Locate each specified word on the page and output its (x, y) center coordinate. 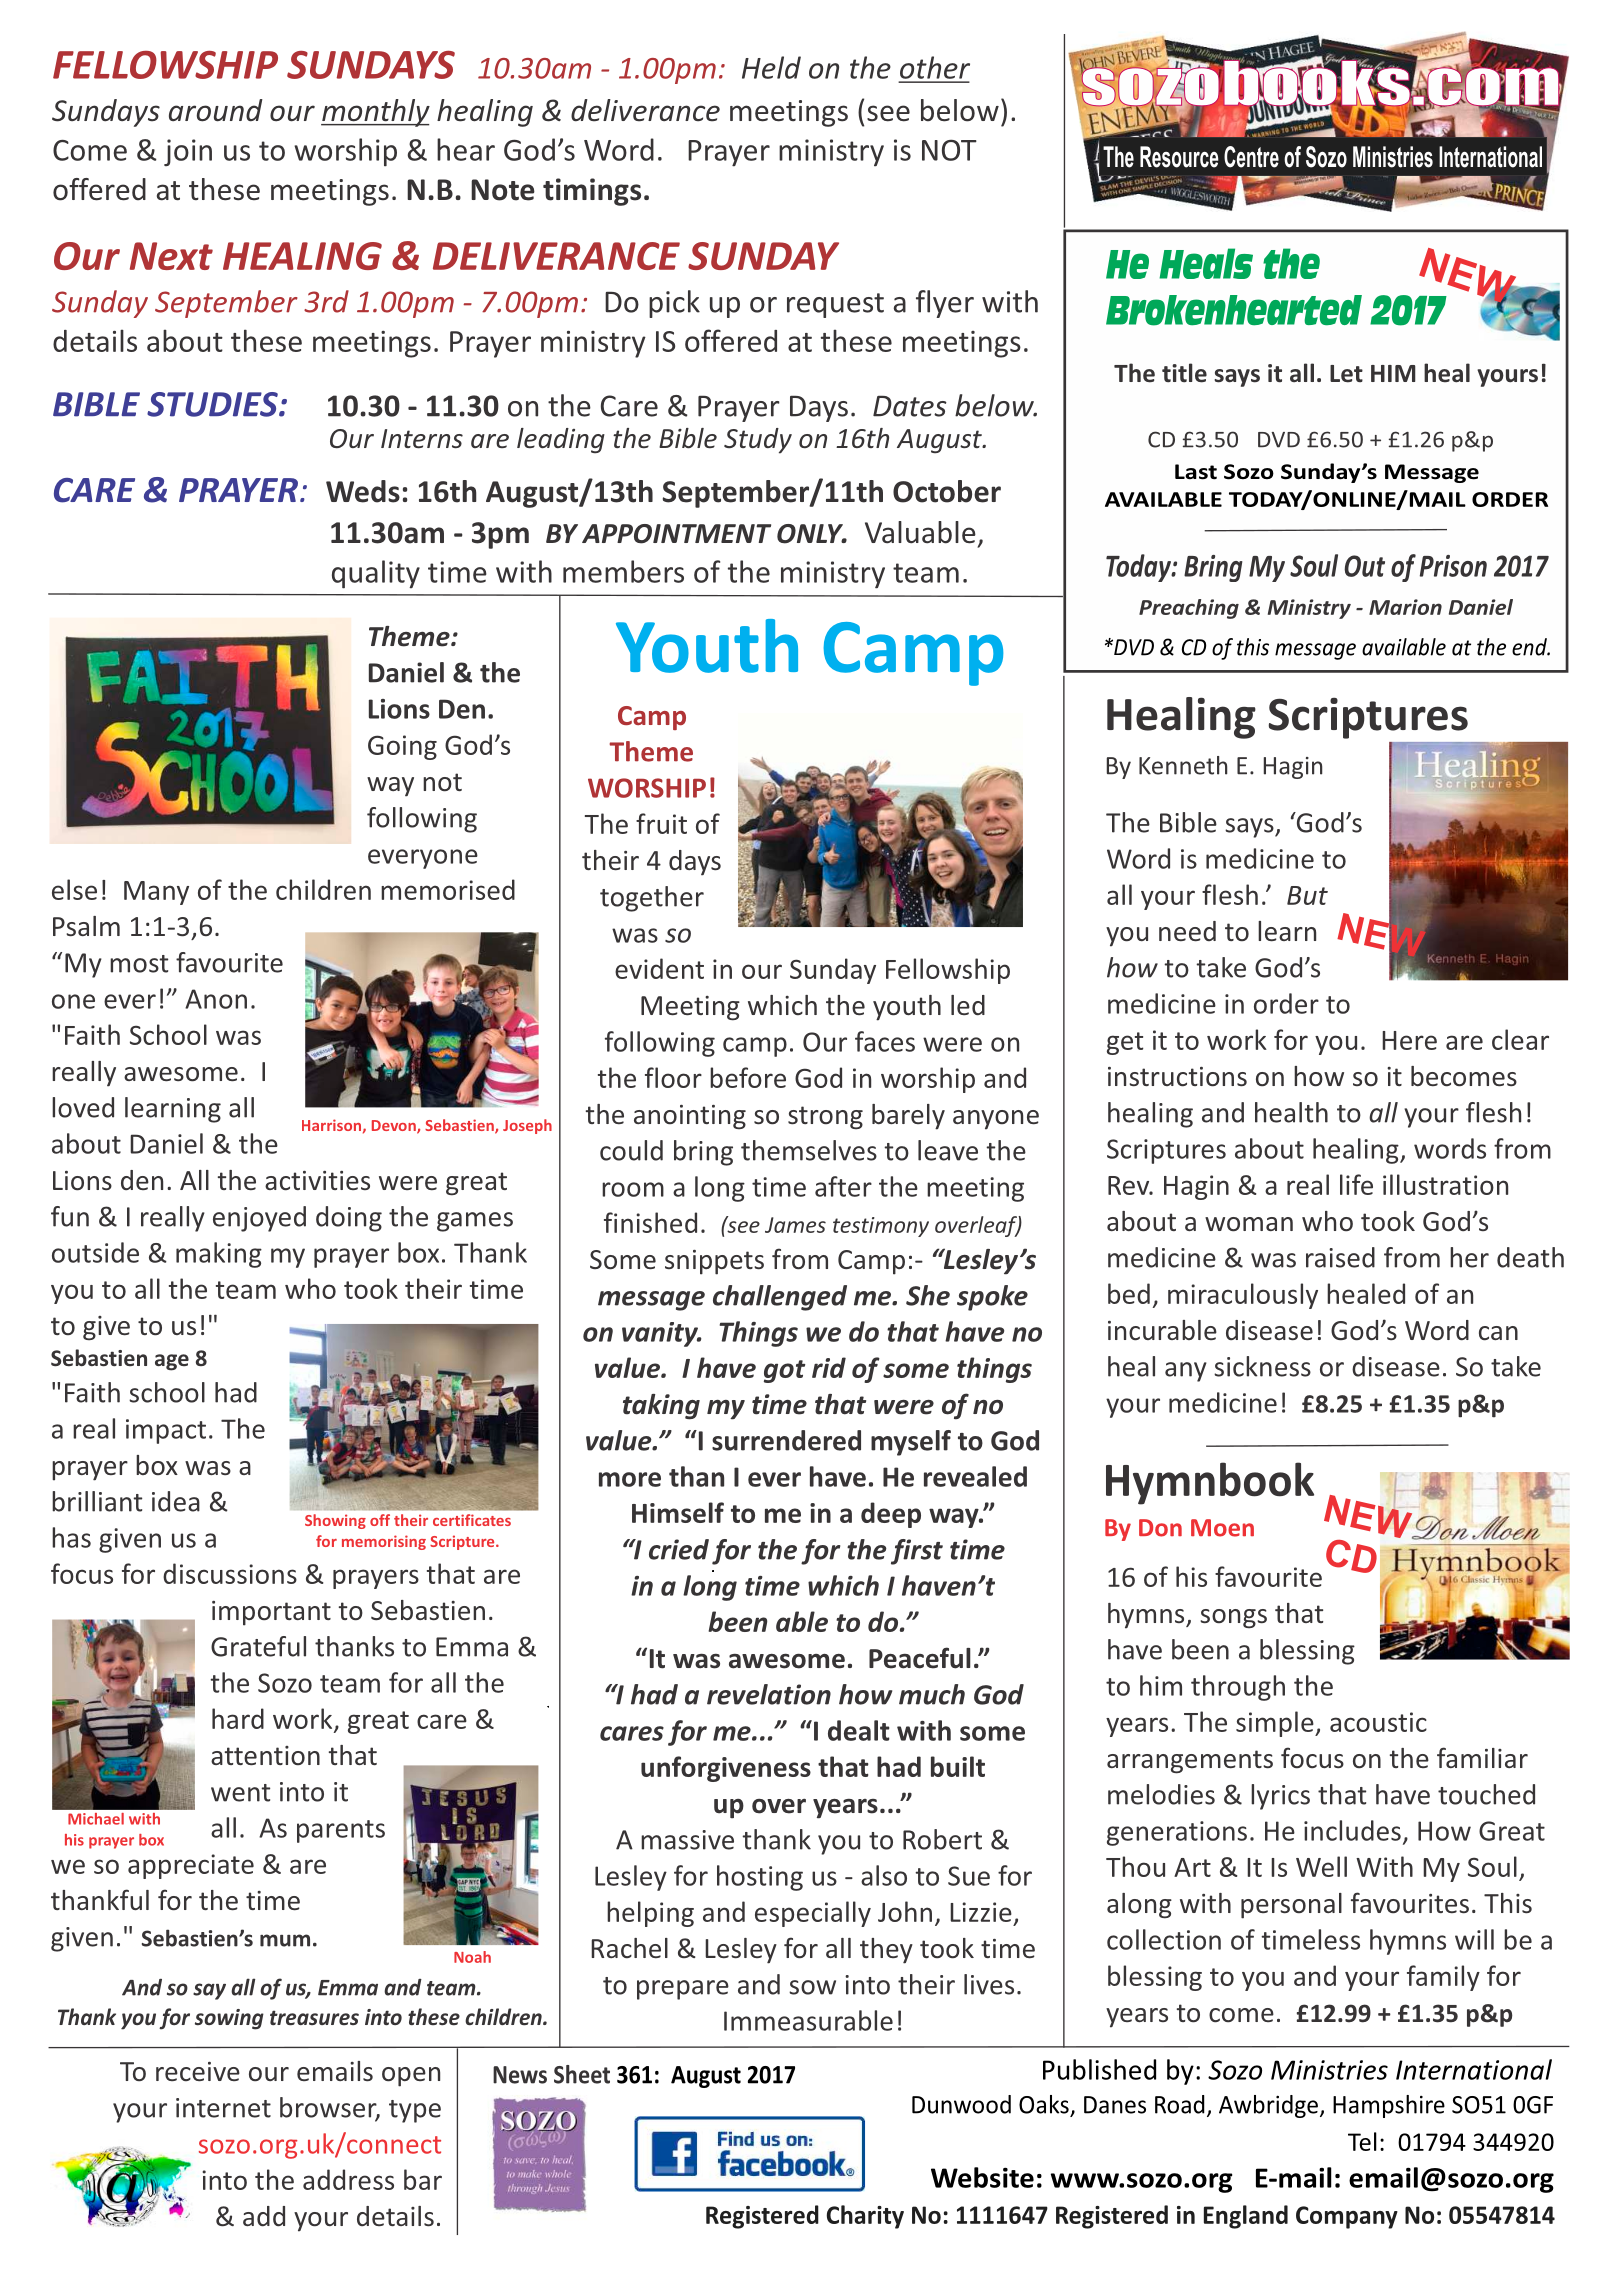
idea (176, 1501)
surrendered (786, 1440)
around (216, 110)
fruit (661, 823)
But (1307, 895)
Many (156, 893)
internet (223, 2108)
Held (771, 67)
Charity (865, 2217)
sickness (1262, 1366)
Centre (1251, 157)
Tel (1362, 2141)
